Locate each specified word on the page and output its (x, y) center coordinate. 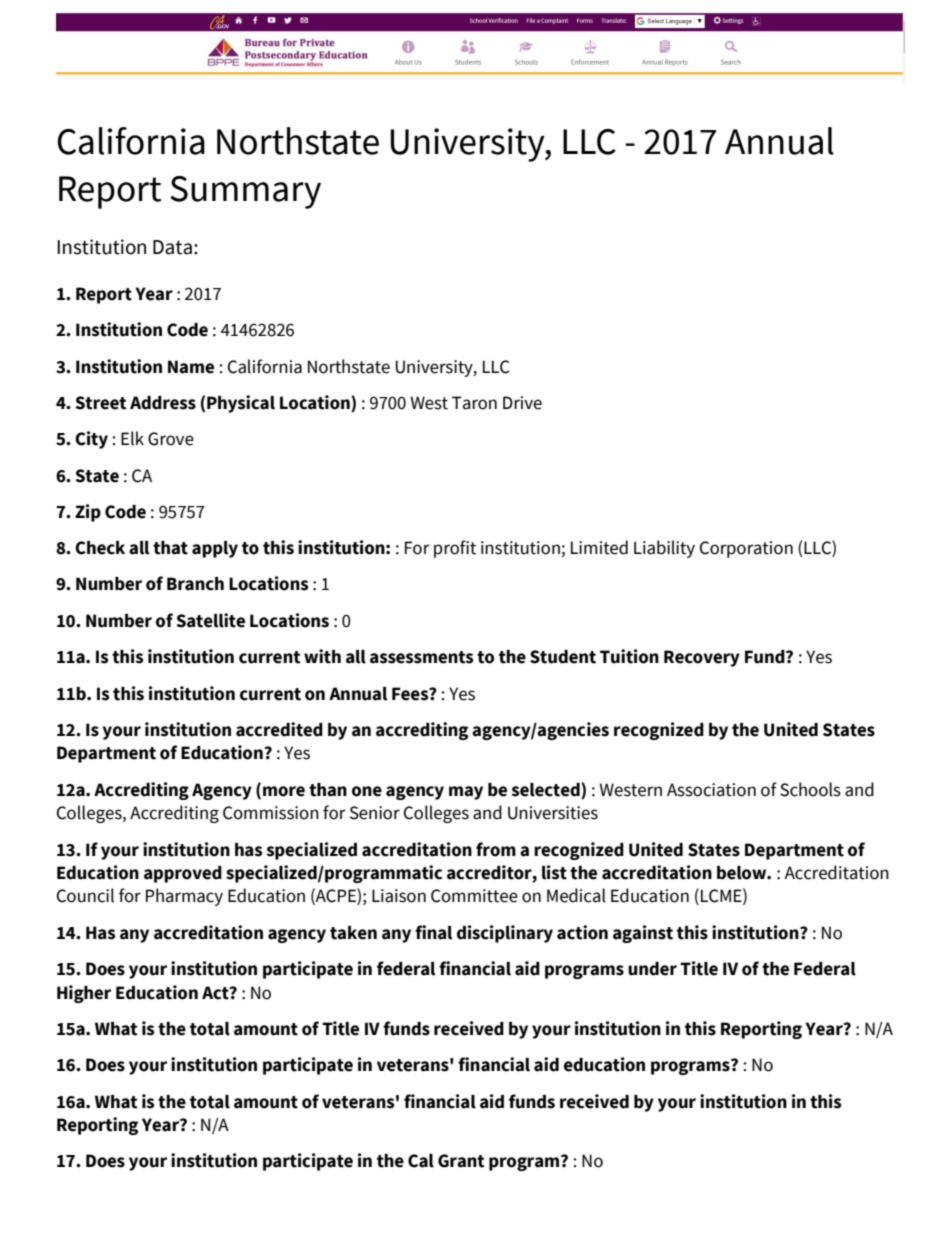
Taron (474, 403)
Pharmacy (184, 897)
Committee (474, 896)
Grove (171, 439)
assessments (421, 657)
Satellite (210, 620)
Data (172, 247)
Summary (245, 192)
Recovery (702, 658)
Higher (84, 994)
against (643, 934)
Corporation (746, 549)
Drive (522, 403)
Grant (461, 1161)
